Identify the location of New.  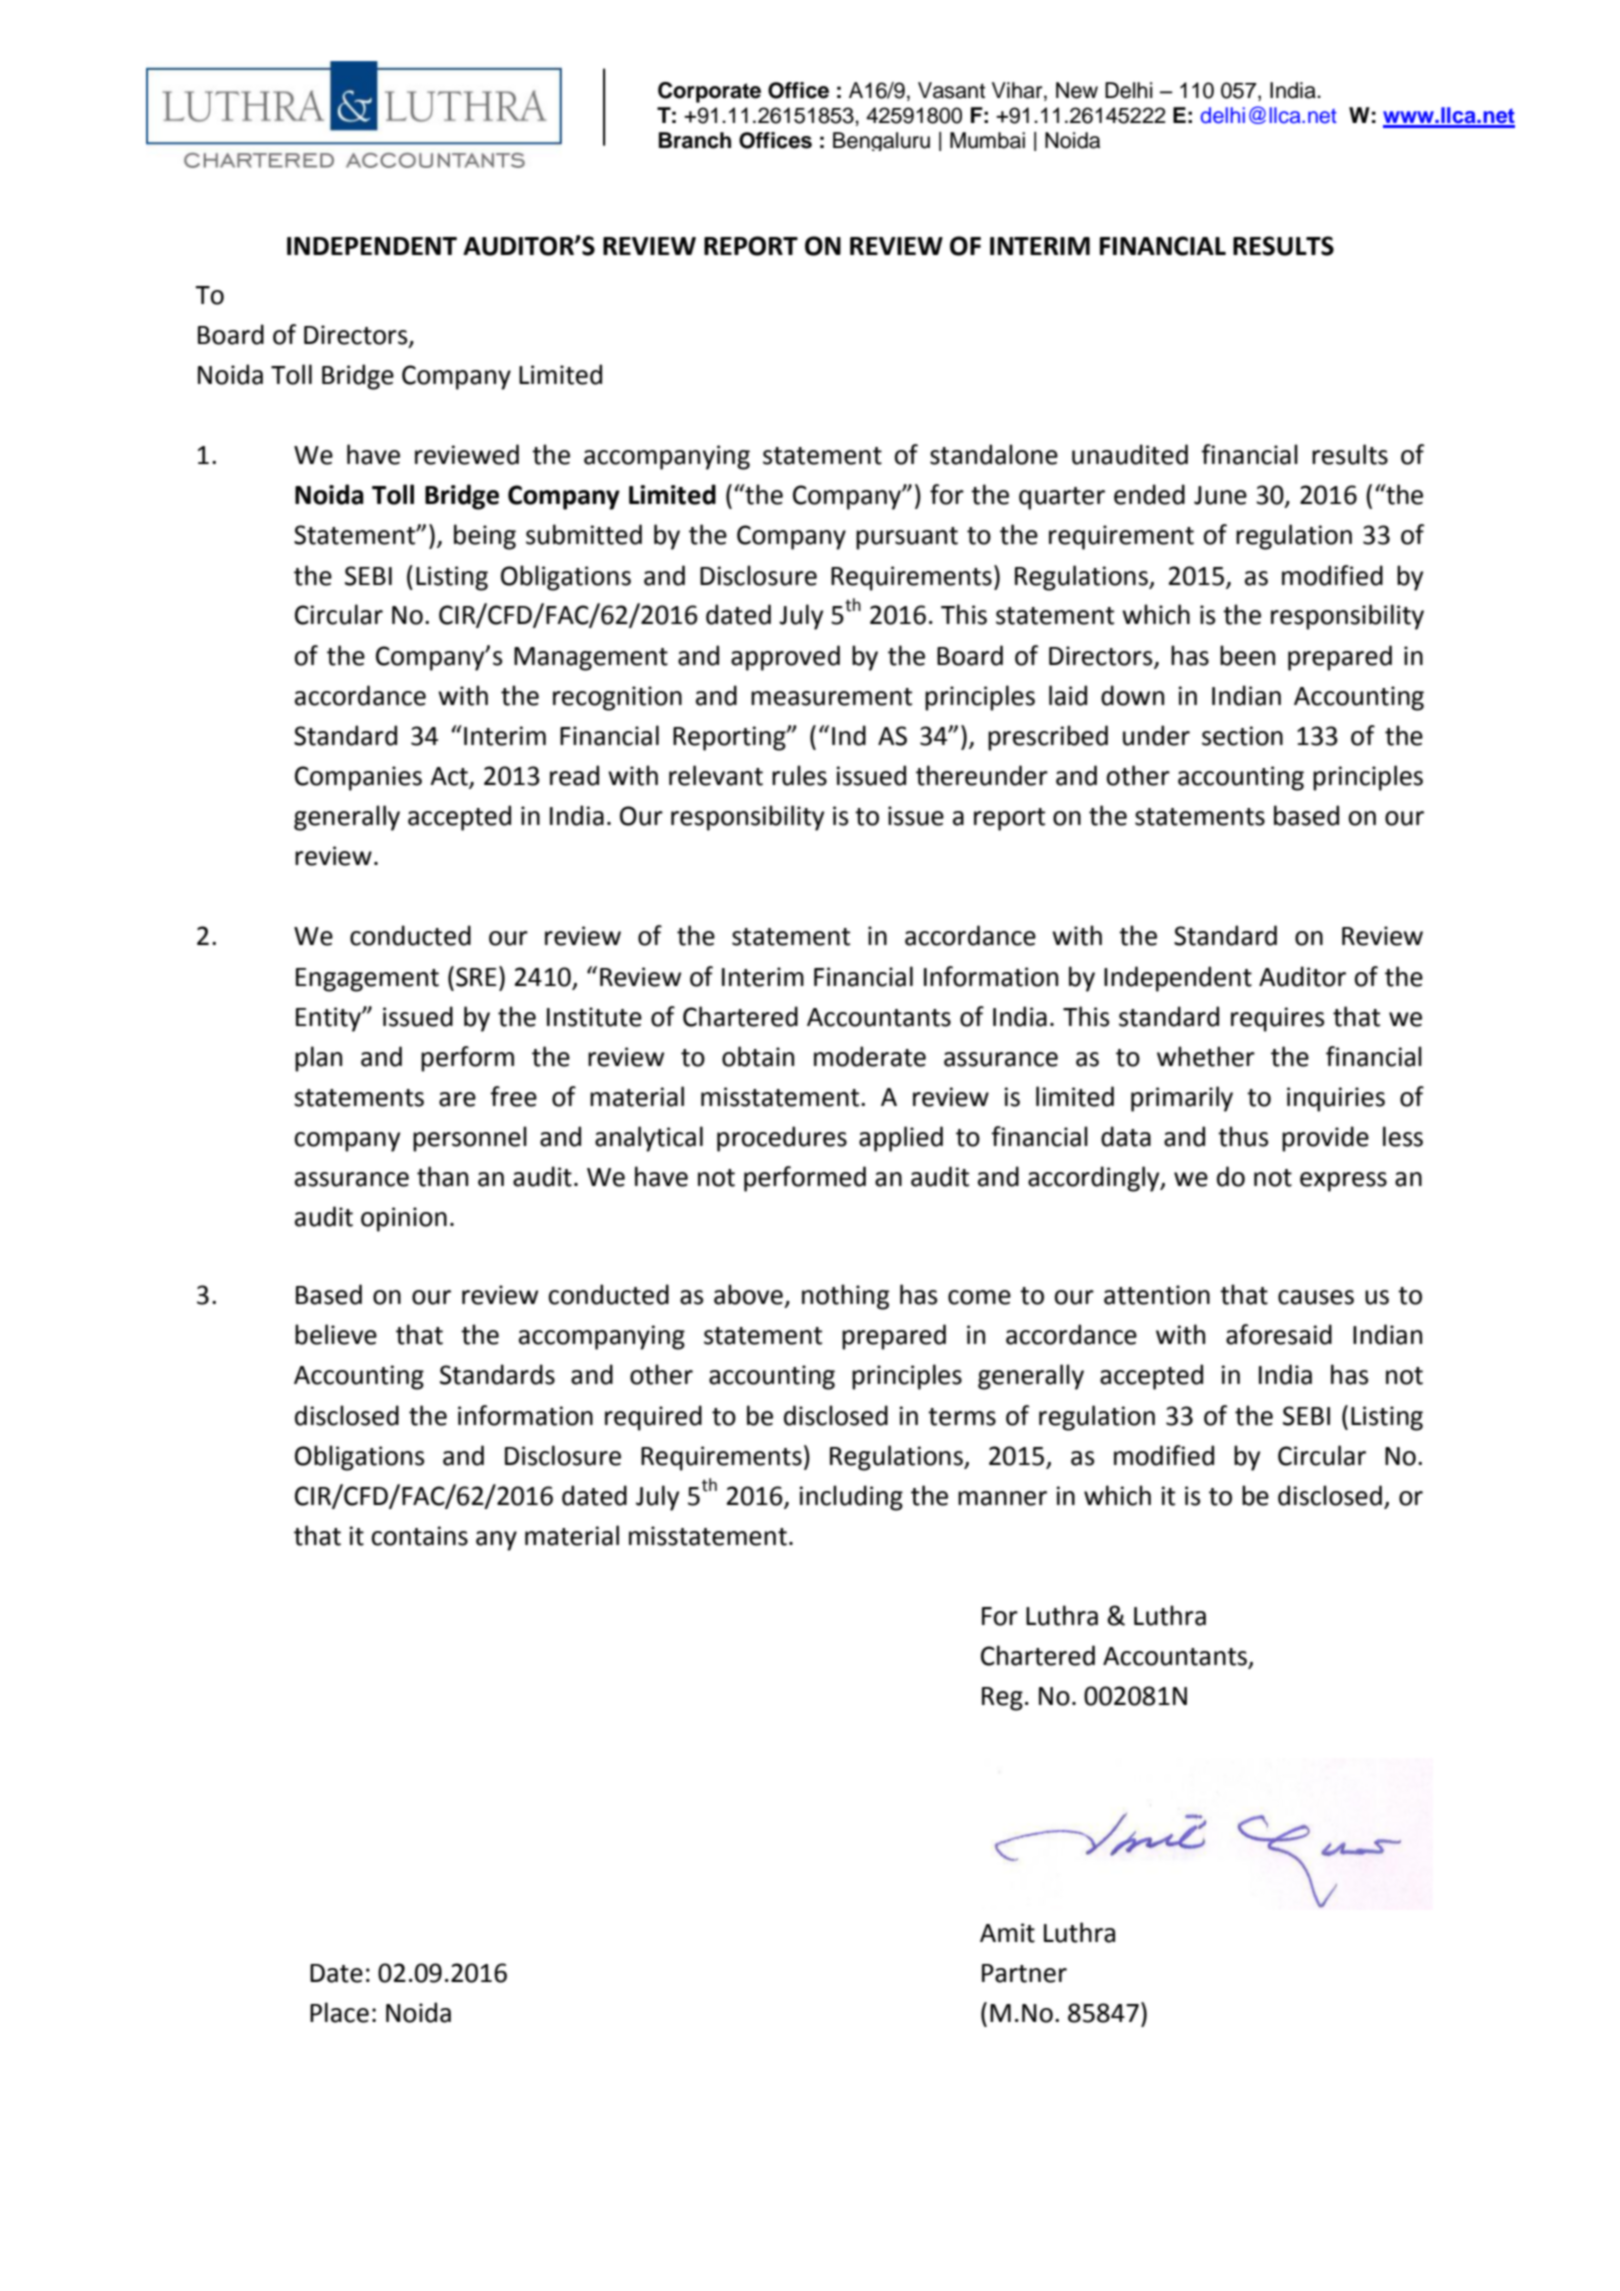
(1077, 90).
